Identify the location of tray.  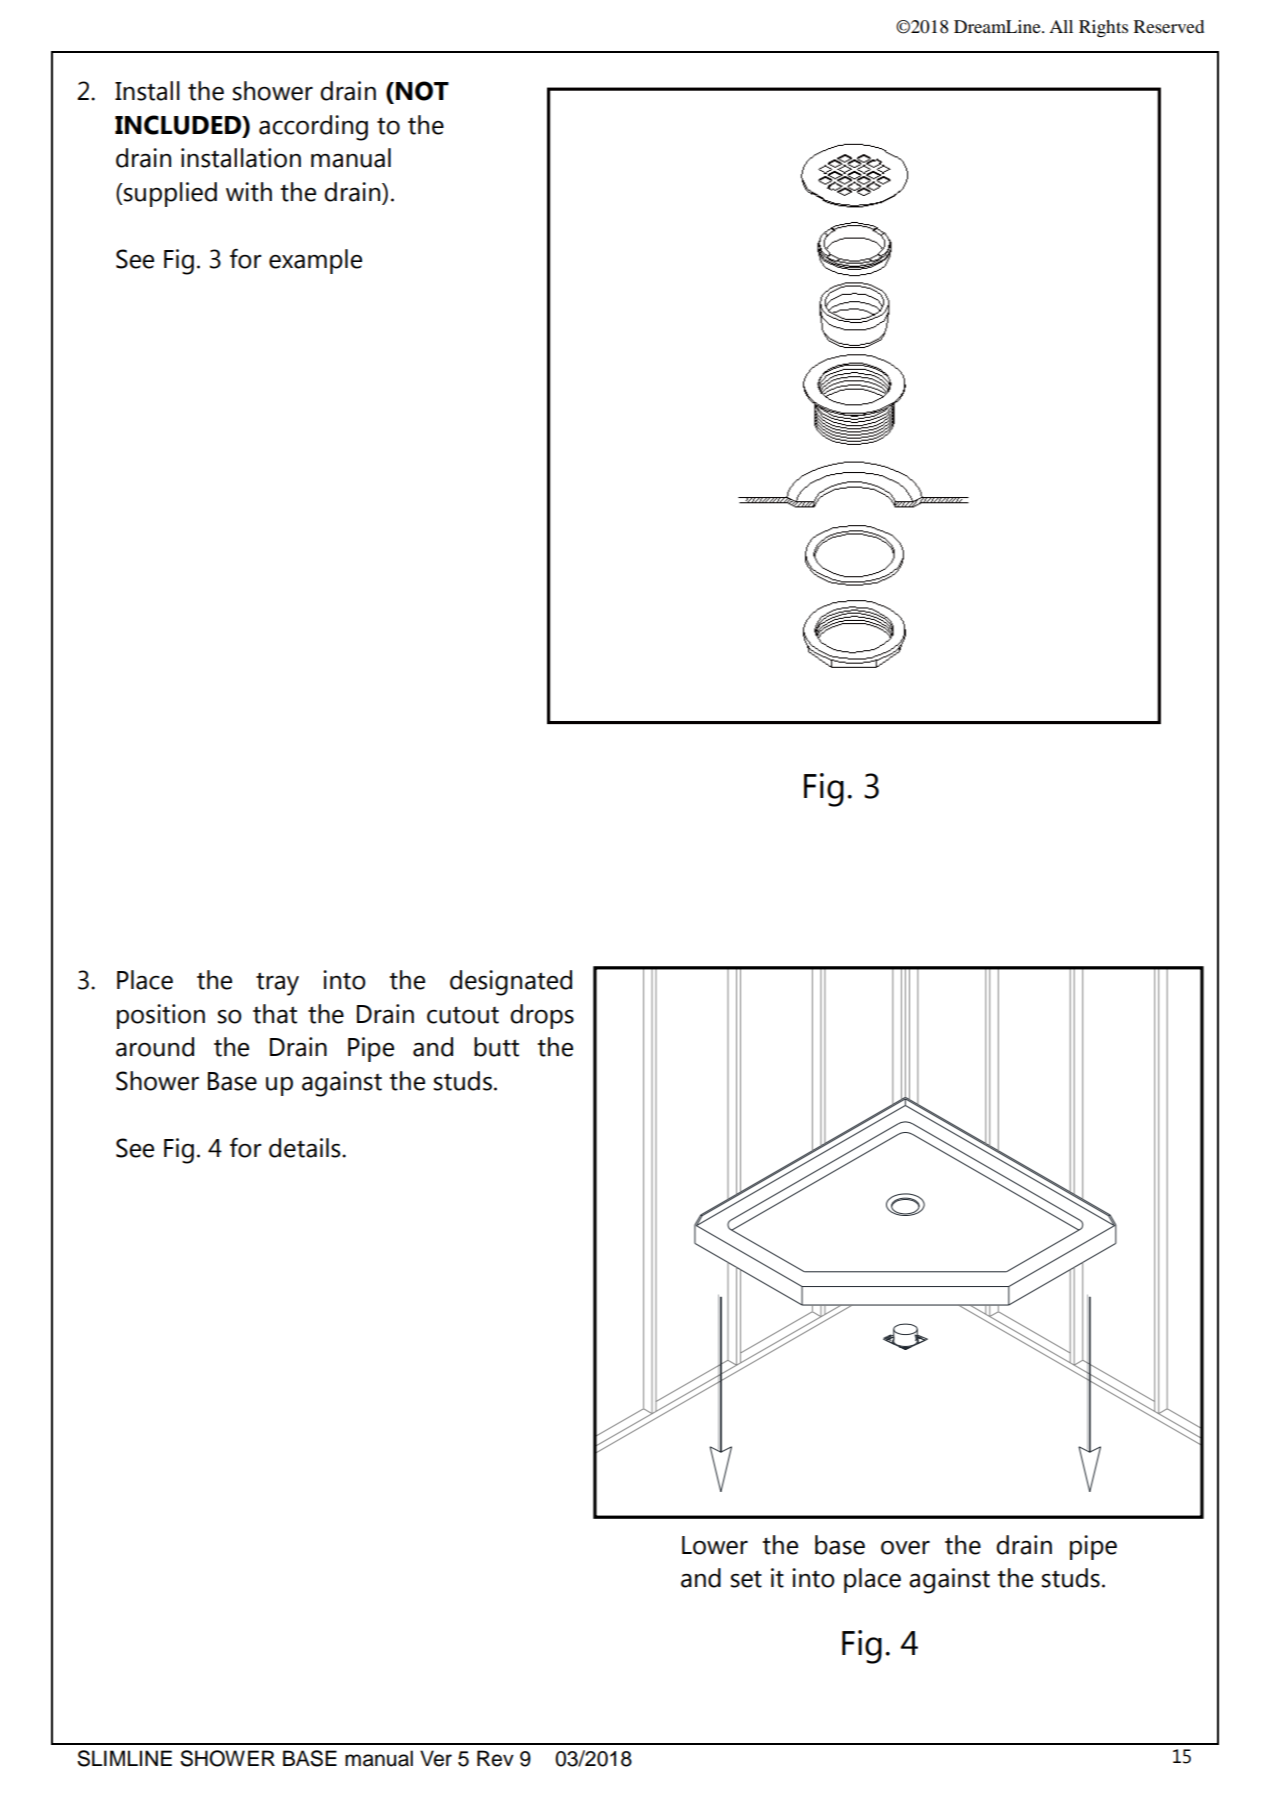
(277, 984).
